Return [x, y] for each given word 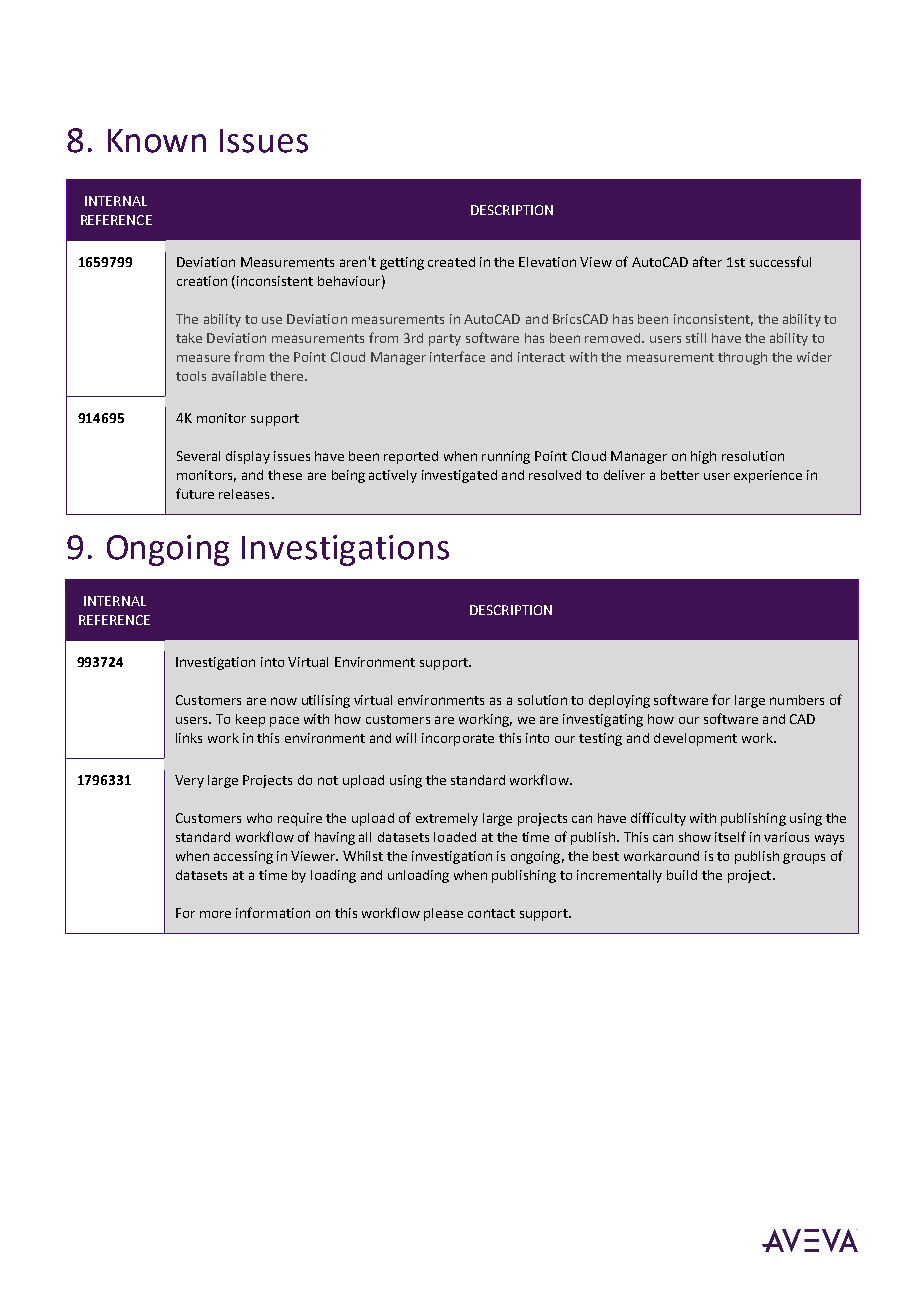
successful [780, 261]
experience [768, 476]
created [451, 262]
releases [244, 494]
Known [157, 141]
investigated [459, 476]
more [215, 914]
